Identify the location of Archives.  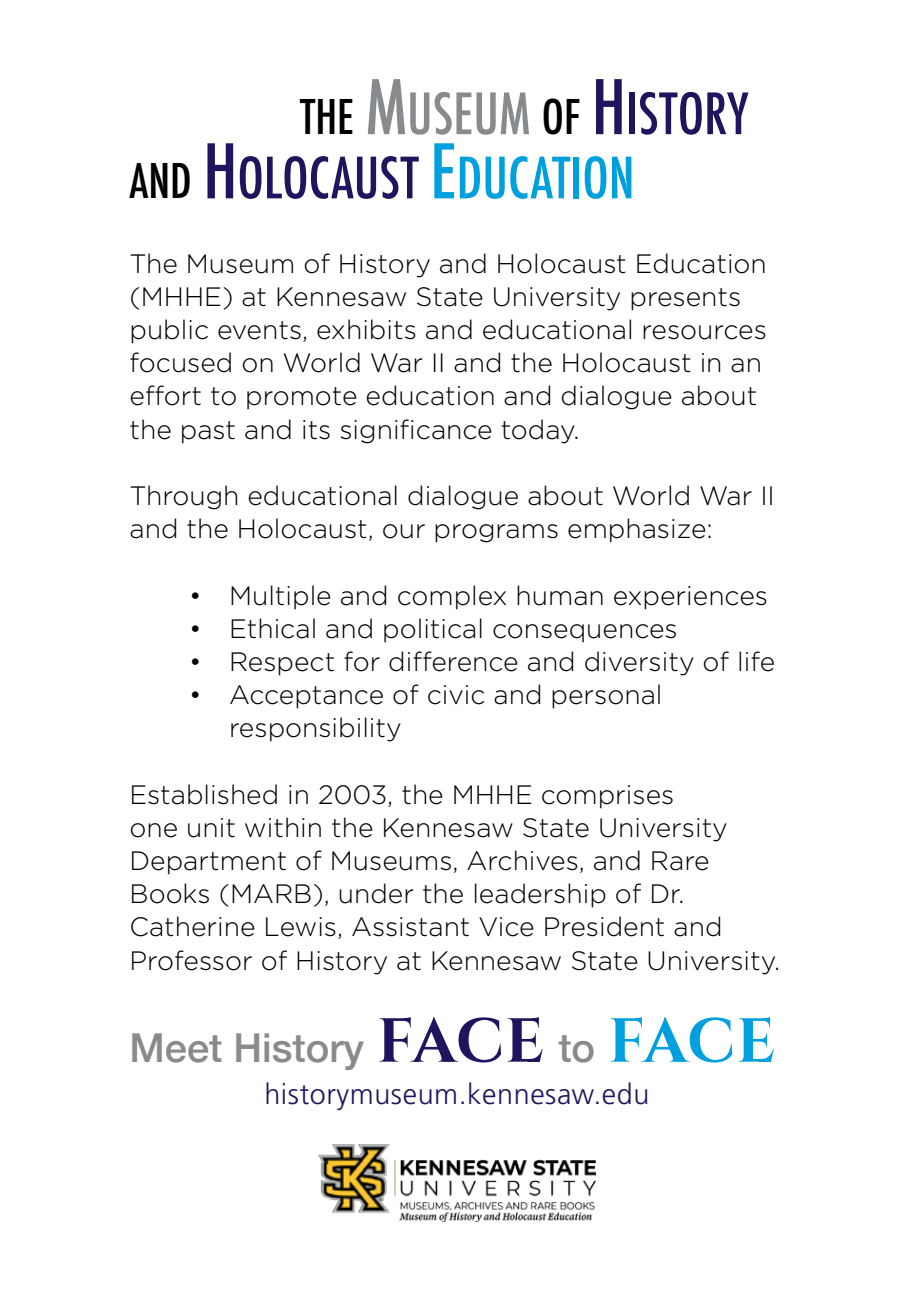
(522, 860).
